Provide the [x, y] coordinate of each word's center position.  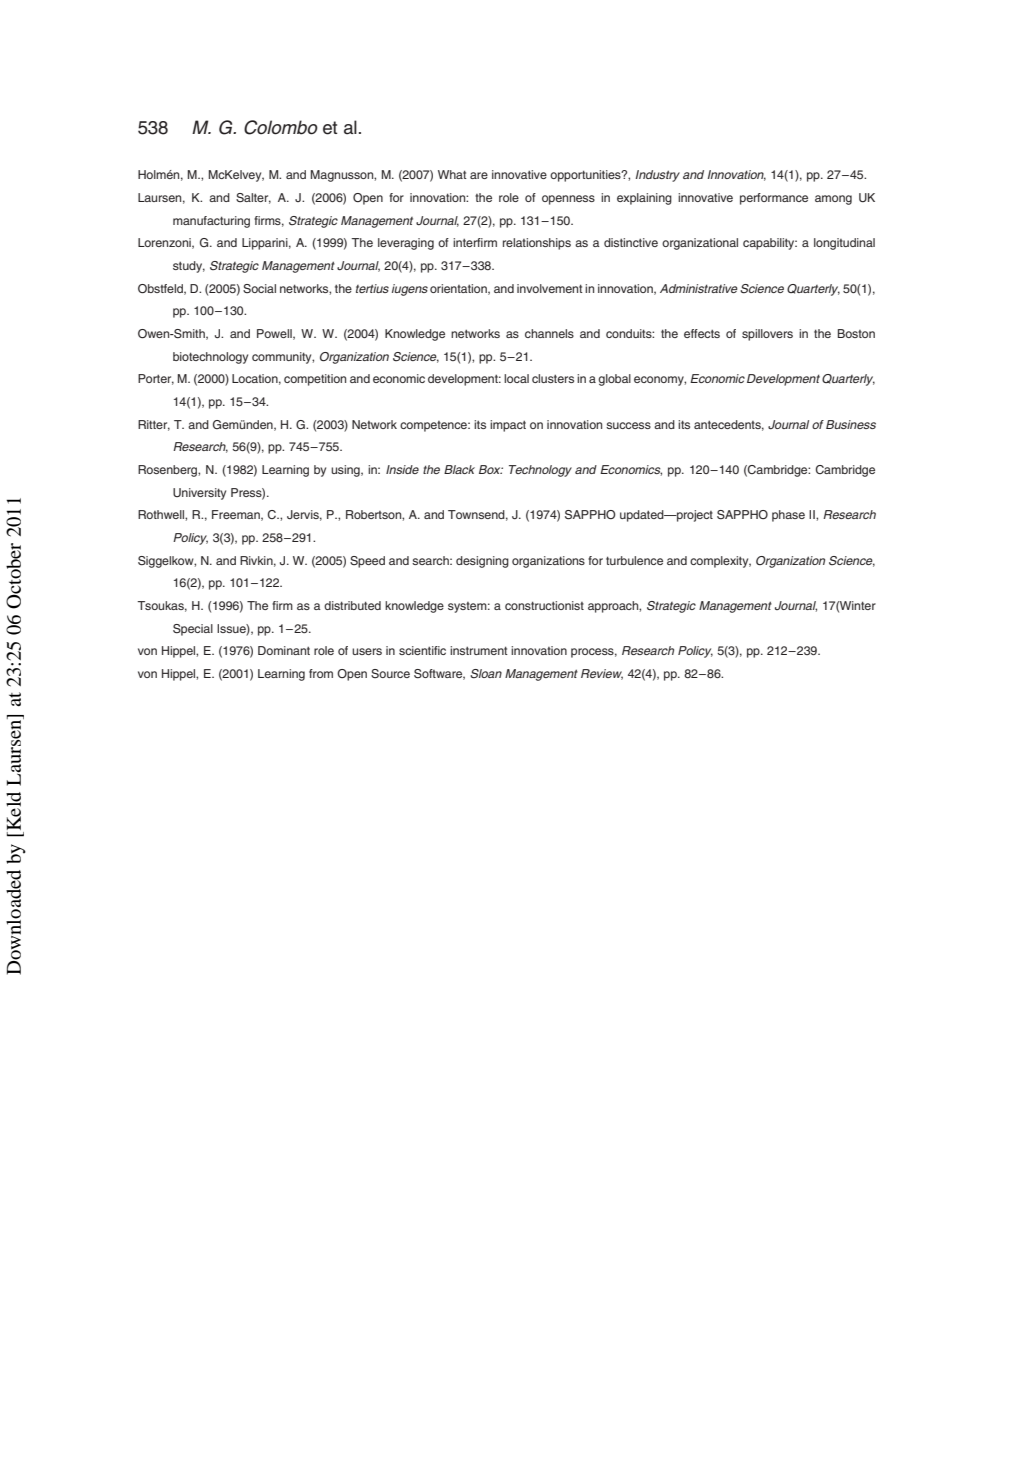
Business [851, 424]
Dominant [284, 650]
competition [315, 380]
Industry [657, 176]
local [516, 378]
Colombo [281, 127]
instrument [479, 650]
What [452, 174]
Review [602, 674]
